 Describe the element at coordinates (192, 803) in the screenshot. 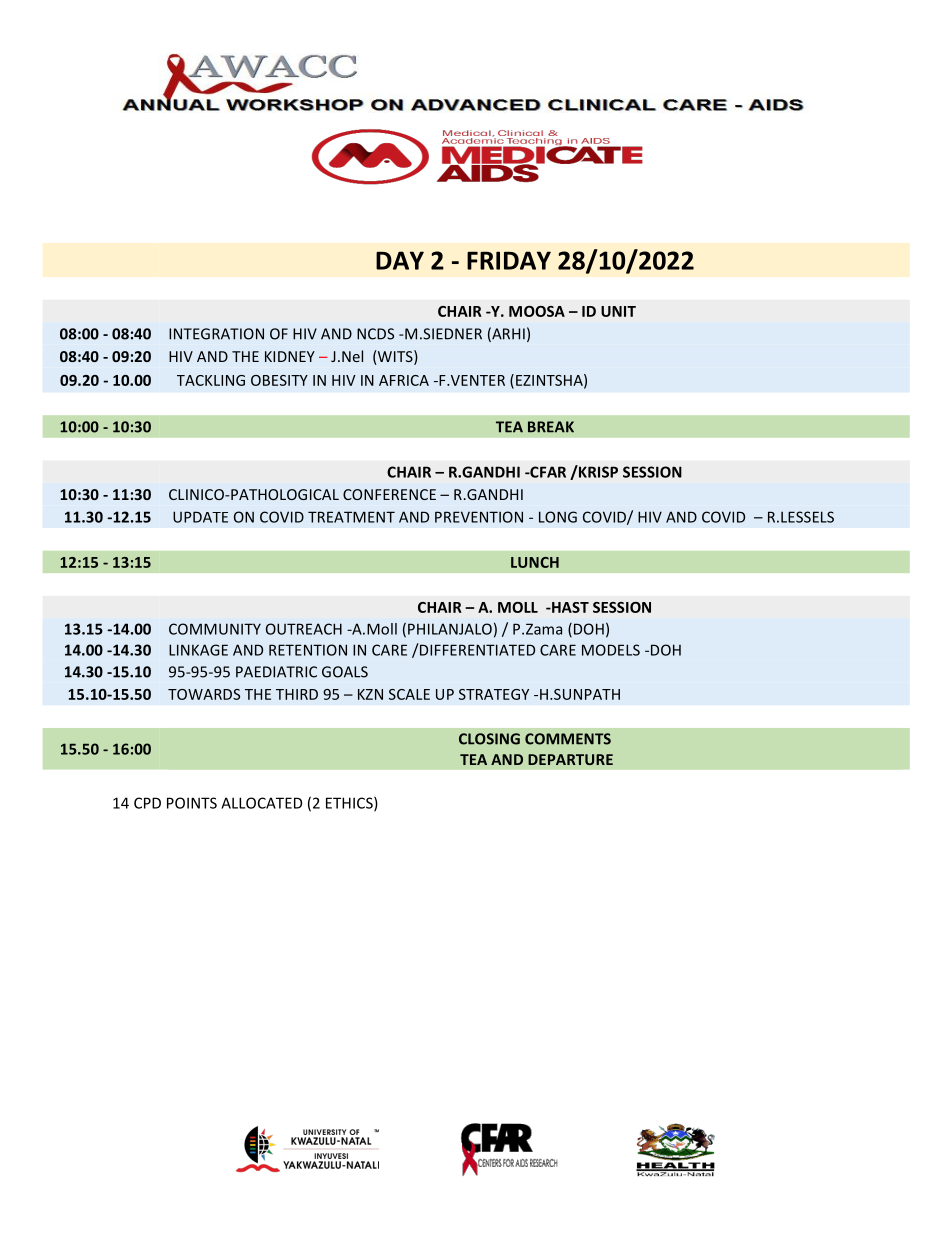

I see `POINTS` at that location.
